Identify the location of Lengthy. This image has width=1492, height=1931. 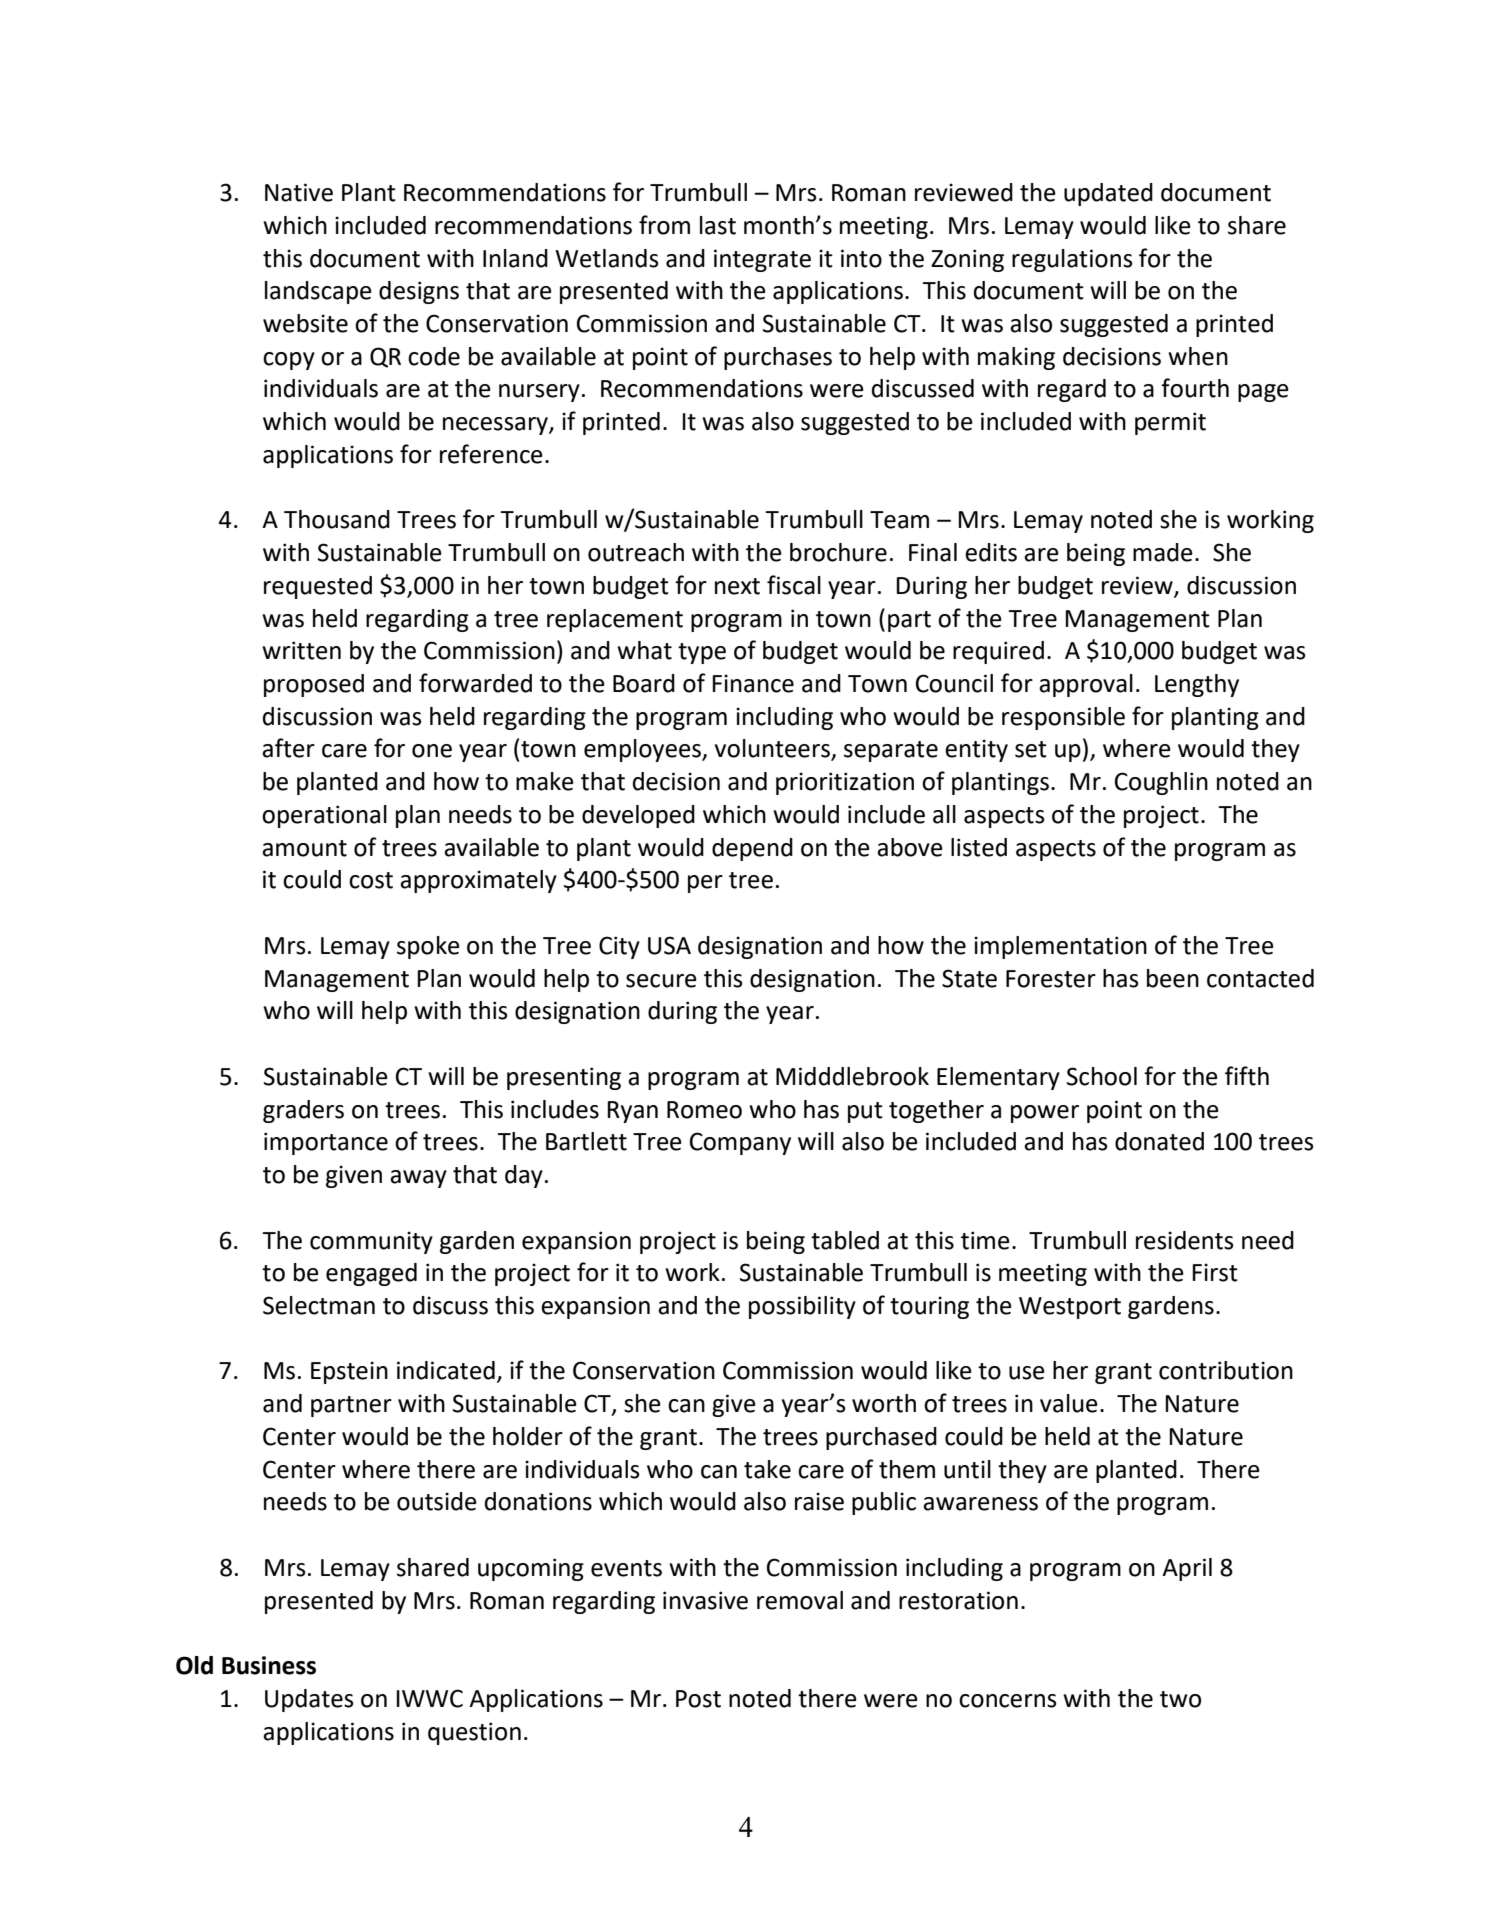
(1197, 685).
